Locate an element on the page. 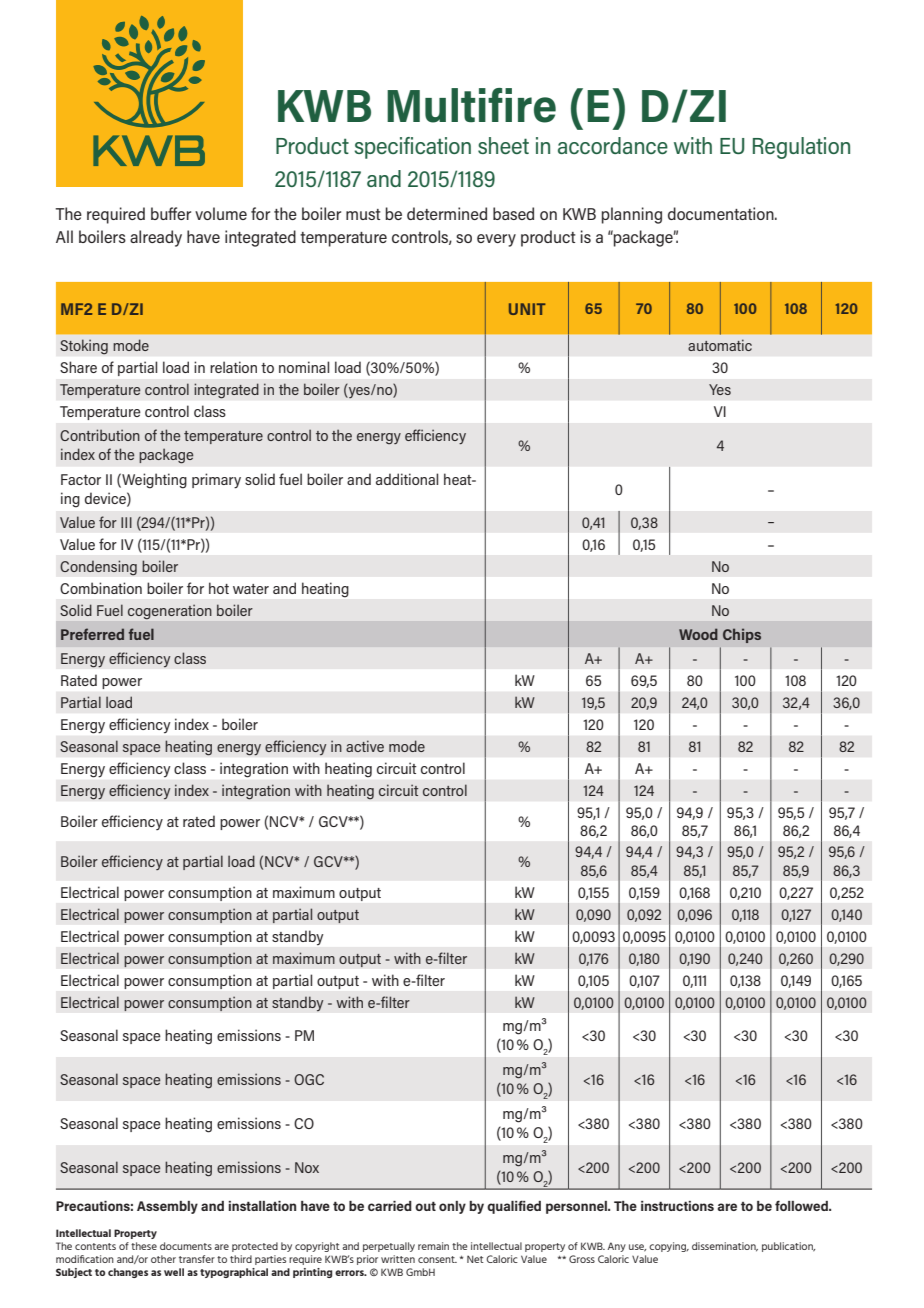 This document has height=1308, width=924. remain is located at coordinates (433, 1246).
